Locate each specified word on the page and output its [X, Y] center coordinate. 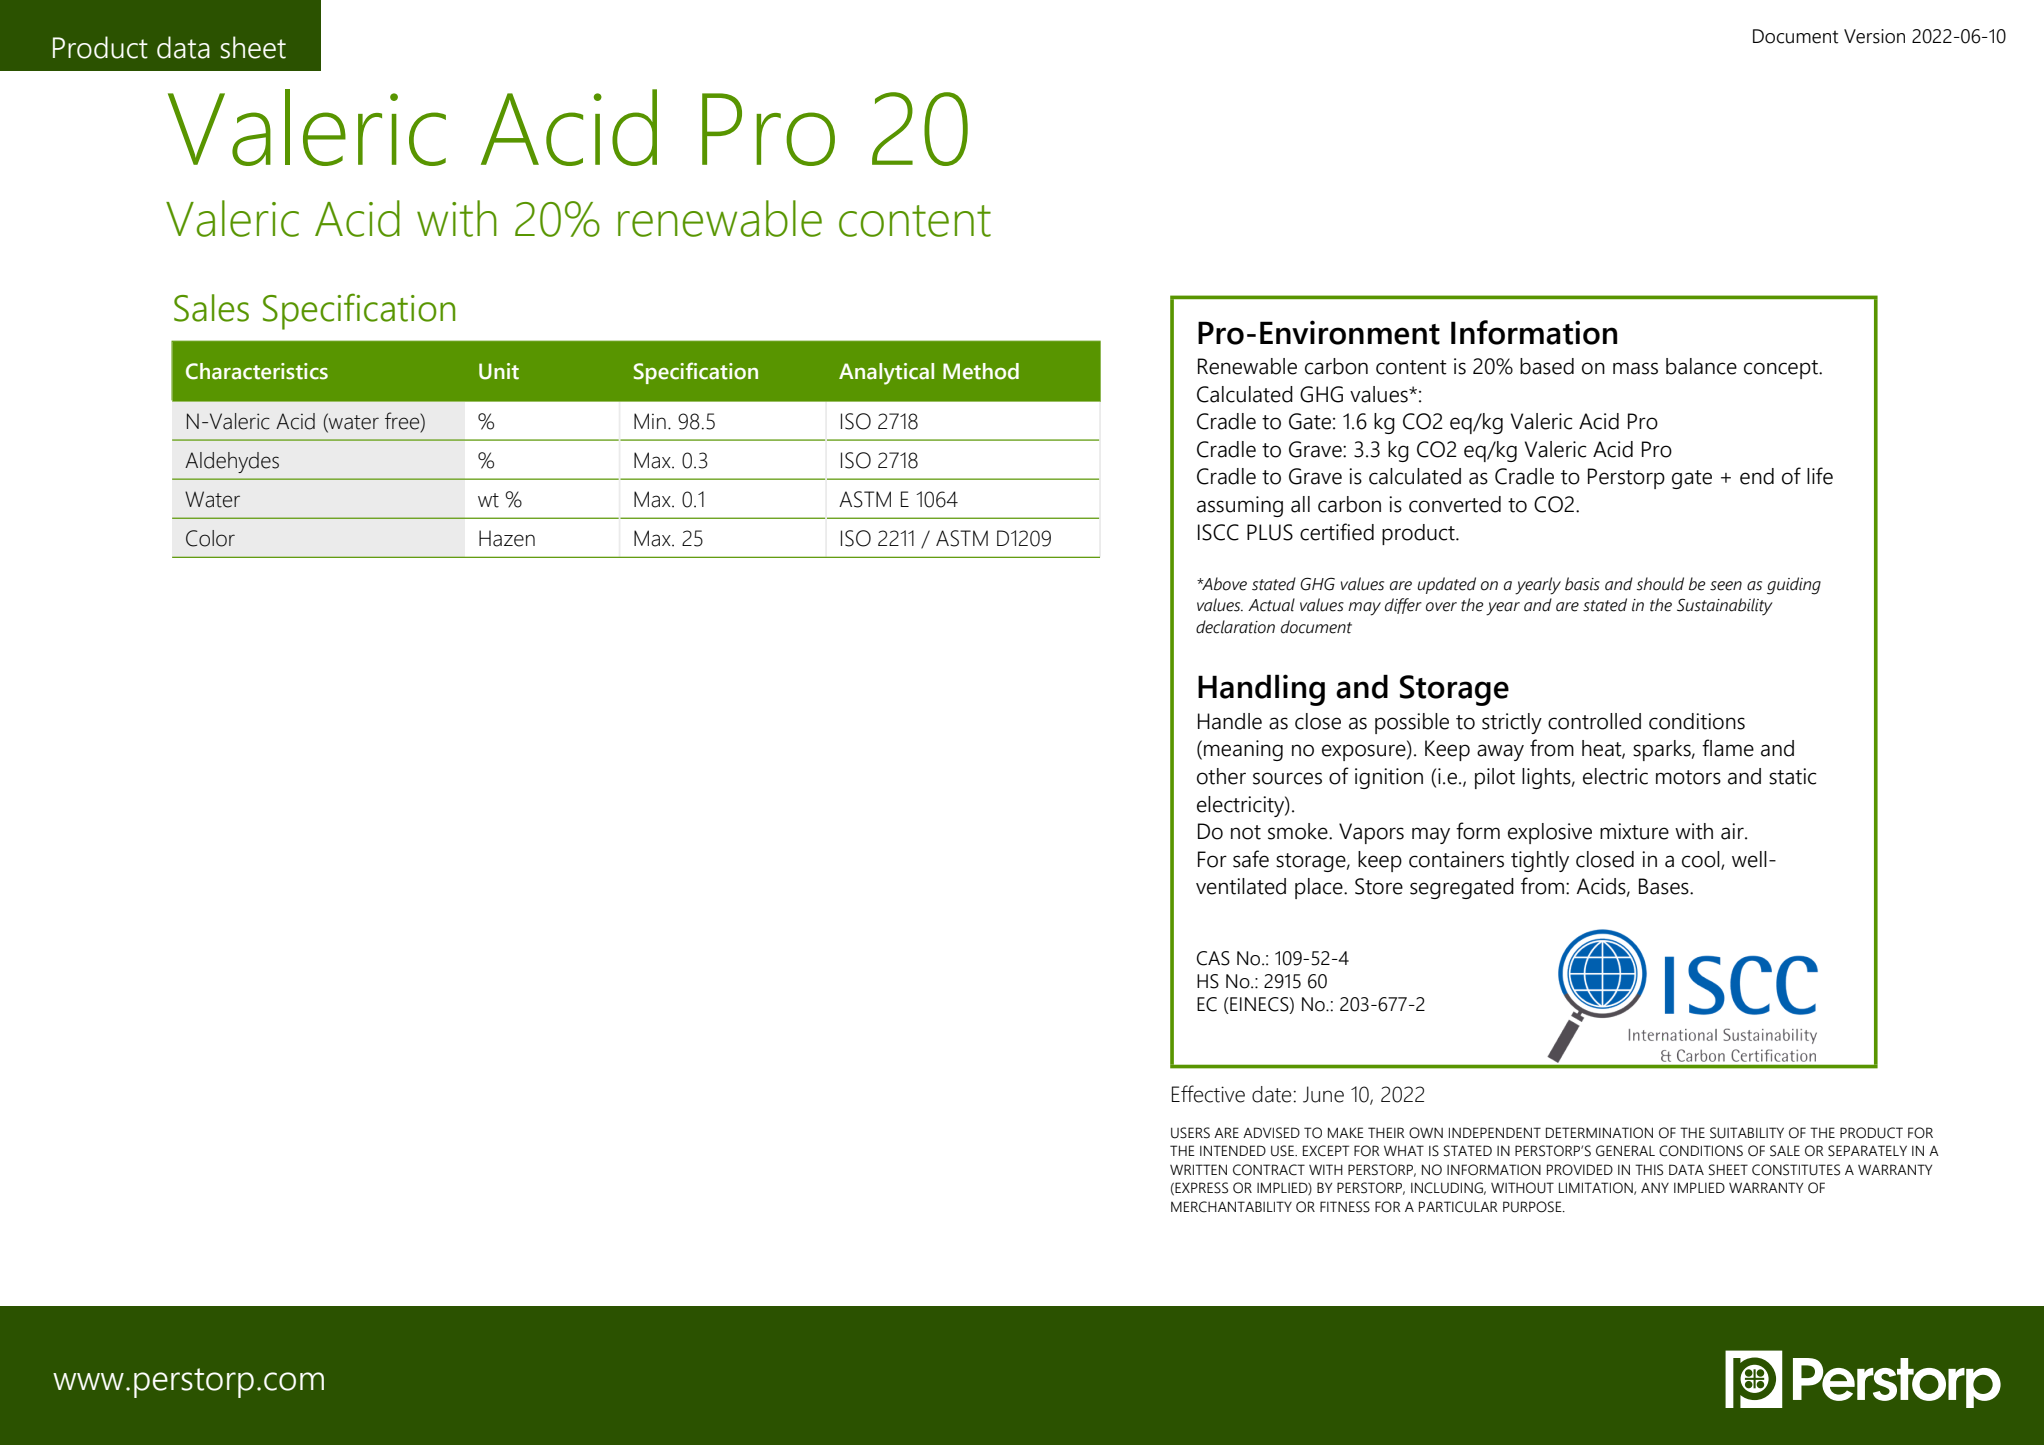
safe [1251, 859]
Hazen [507, 538]
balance [1701, 366]
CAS [1213, 958]
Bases [1665, 886]
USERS [1190, 1133]
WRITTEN [1198, 1169]
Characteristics [257, 371]
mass [1635, 368]
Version [1874, 36]
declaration [1235, 627]
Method [981, 371]
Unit [499, 371]
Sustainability [1725, 607]
